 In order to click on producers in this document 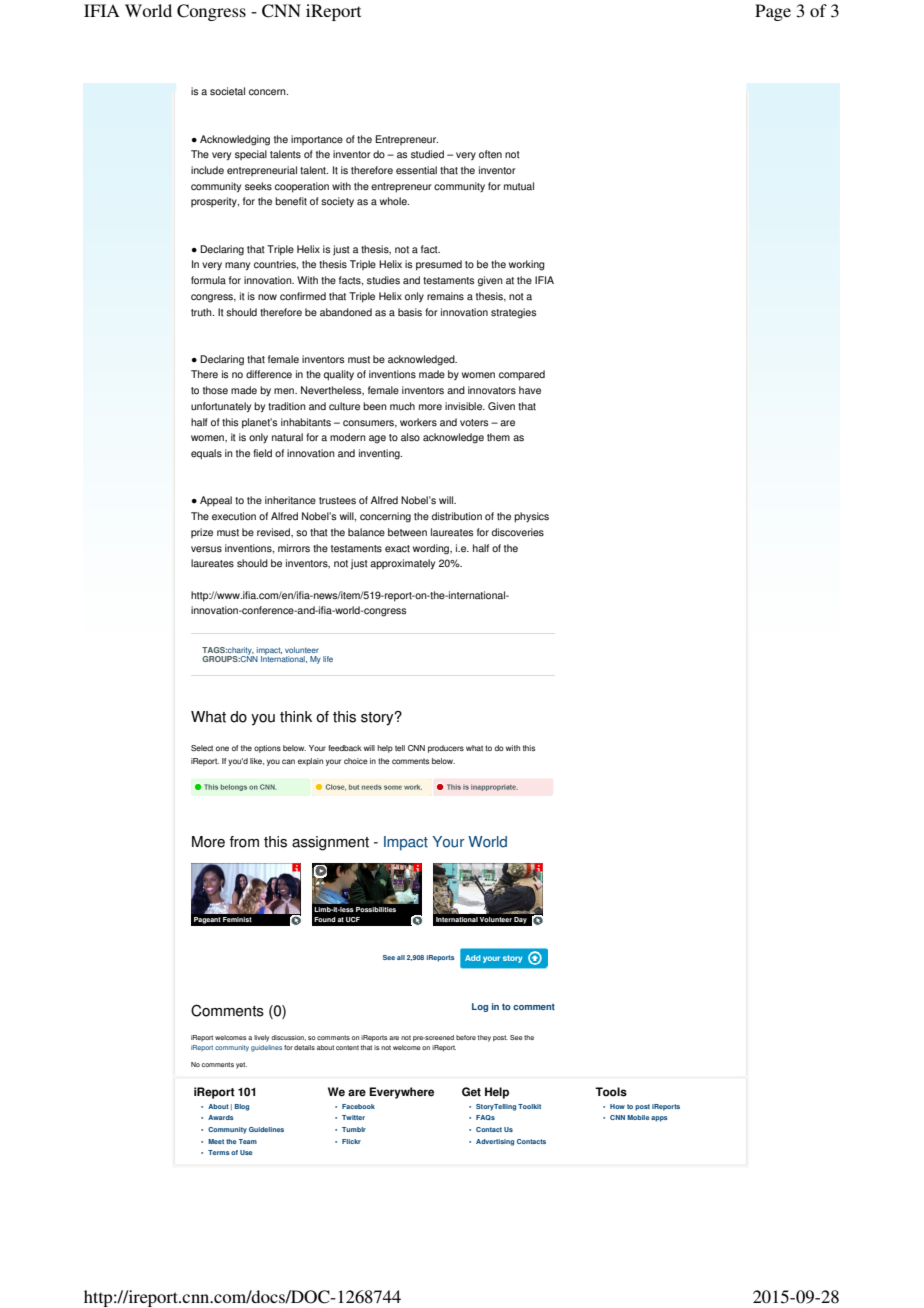, I will do `click(446, 749)`.
